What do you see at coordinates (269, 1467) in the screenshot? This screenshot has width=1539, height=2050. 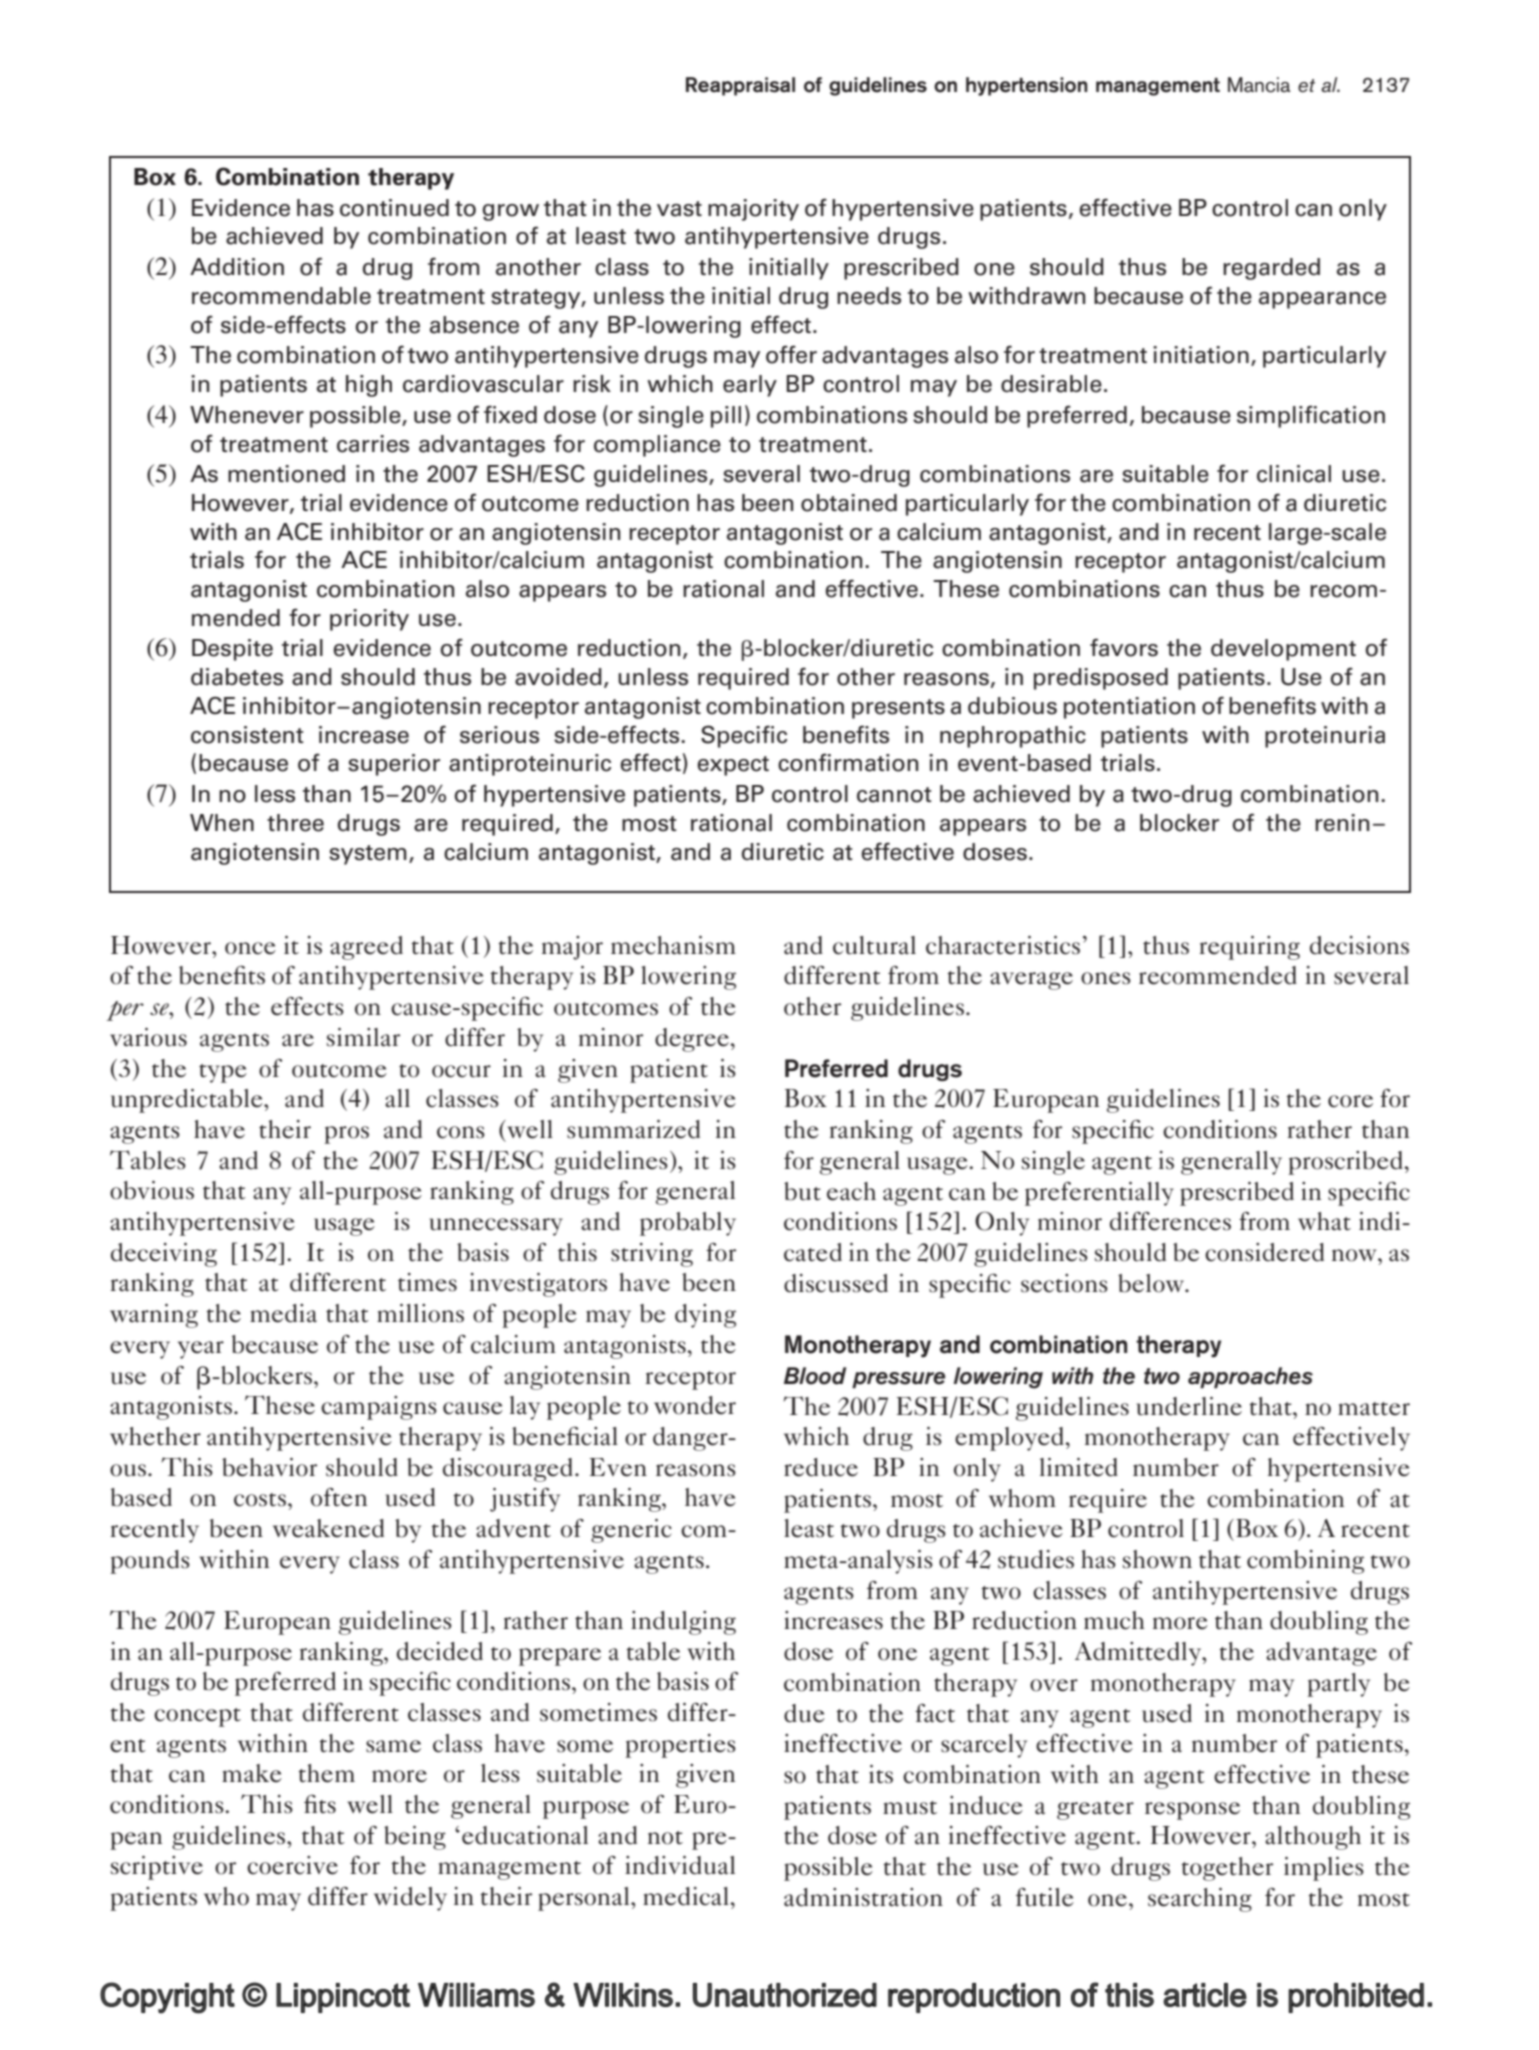 I see `behavior` at bounding box center [269, 1467].
